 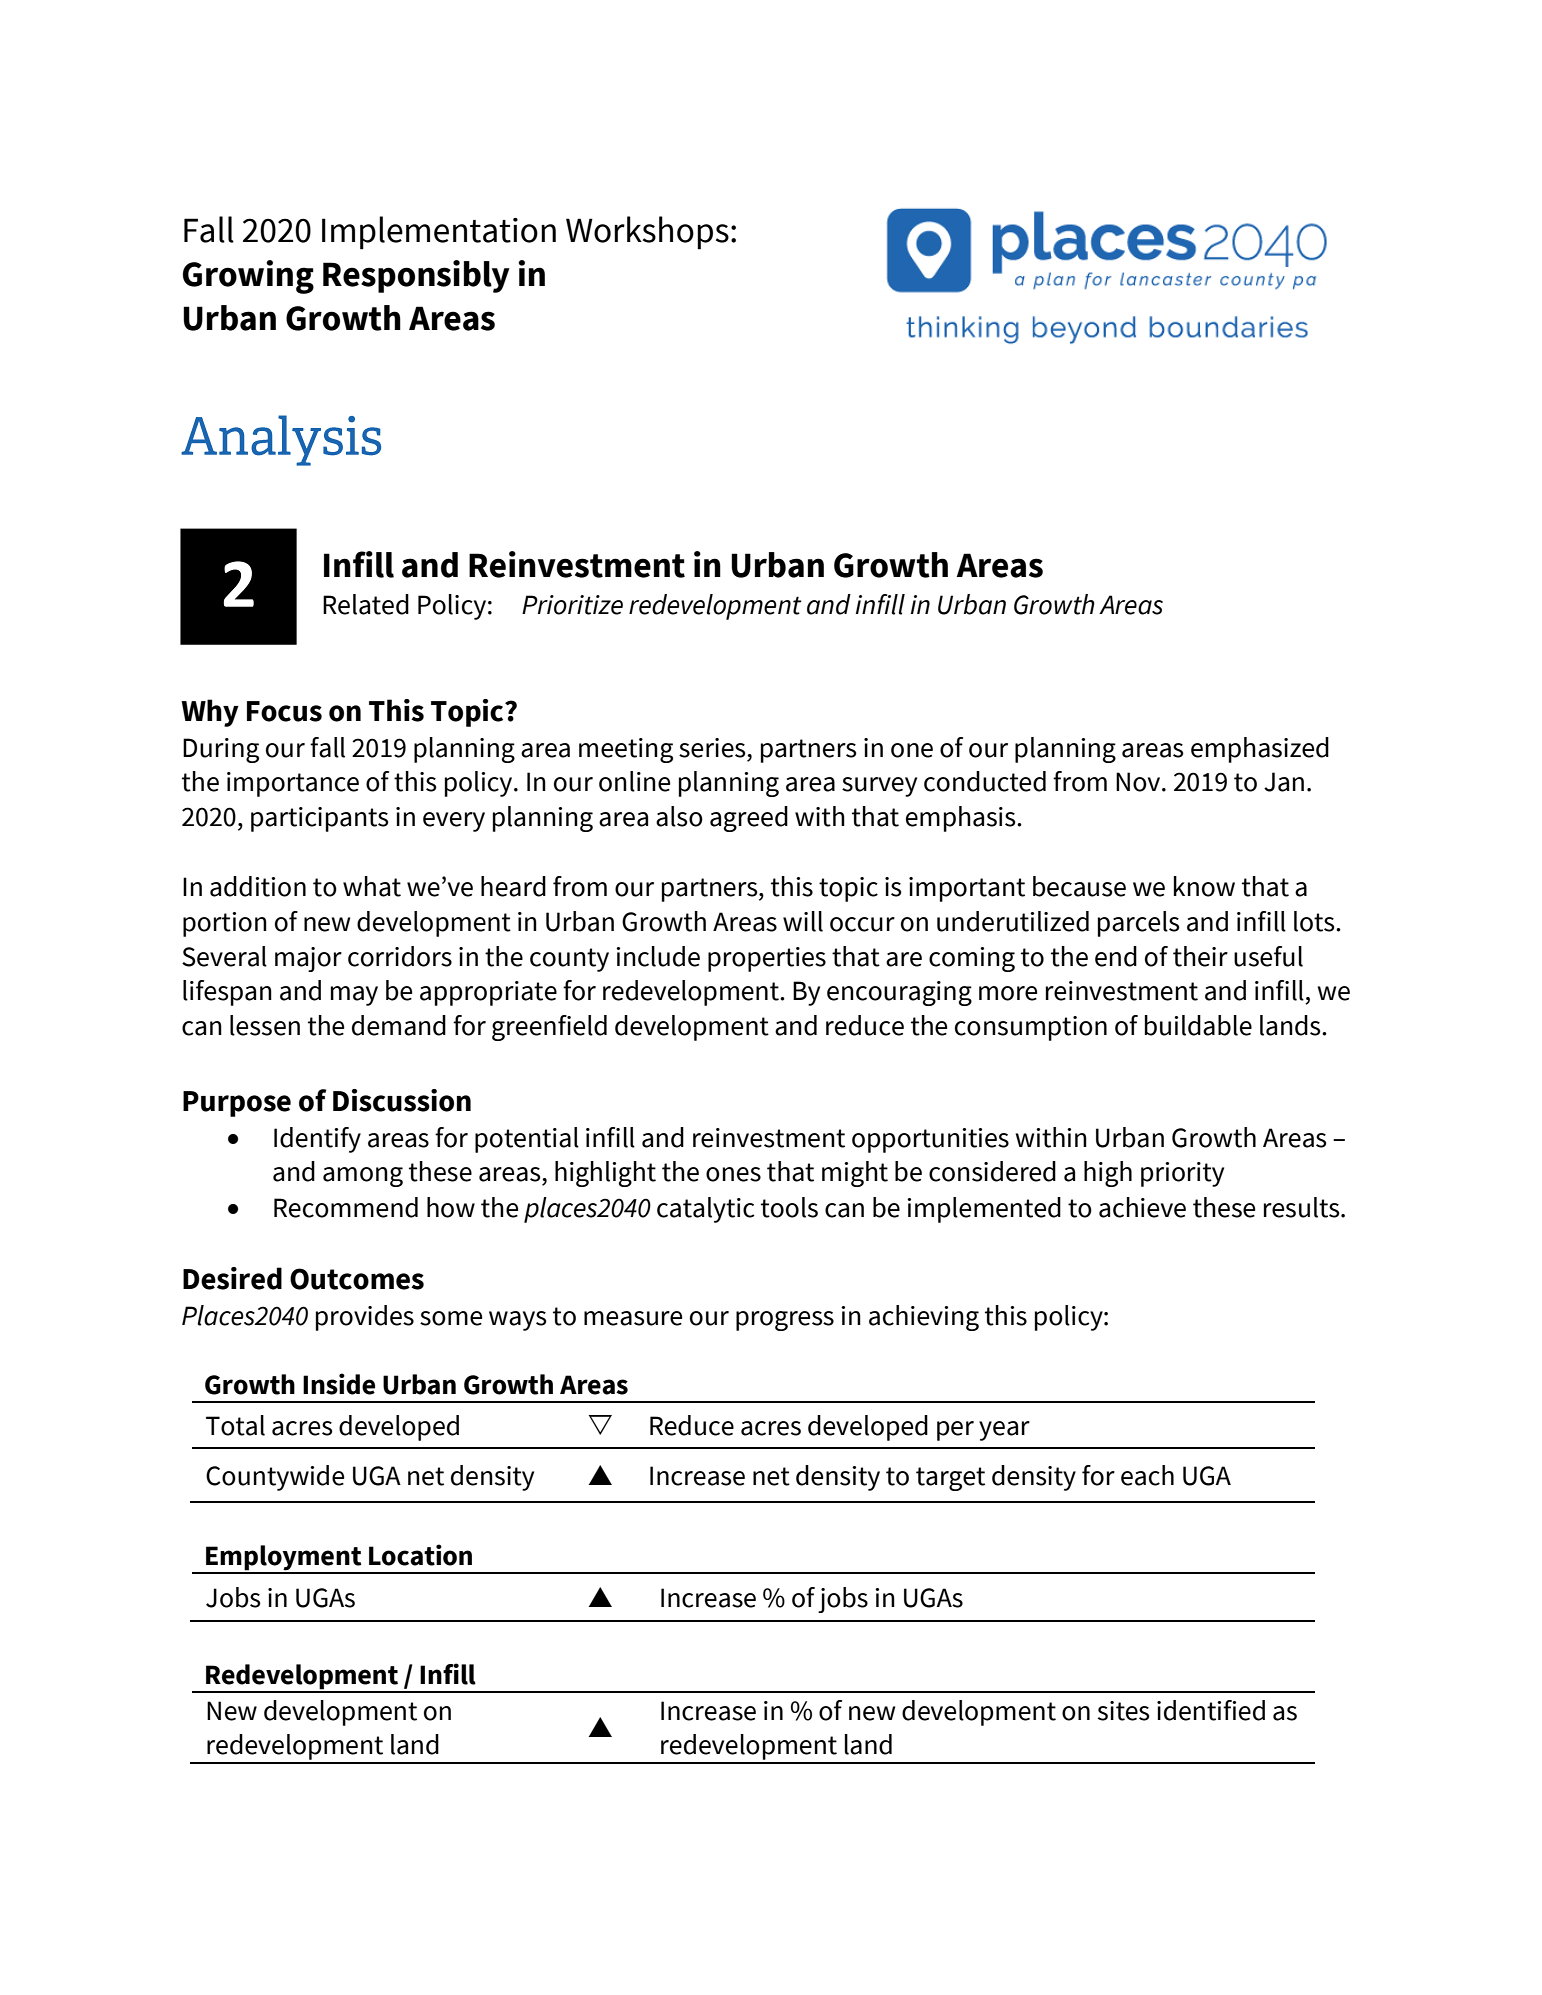 What do you see at coordinates (284, 1559) in the screenshot?
I see `Employment` at bounding box center [284, 1559].
